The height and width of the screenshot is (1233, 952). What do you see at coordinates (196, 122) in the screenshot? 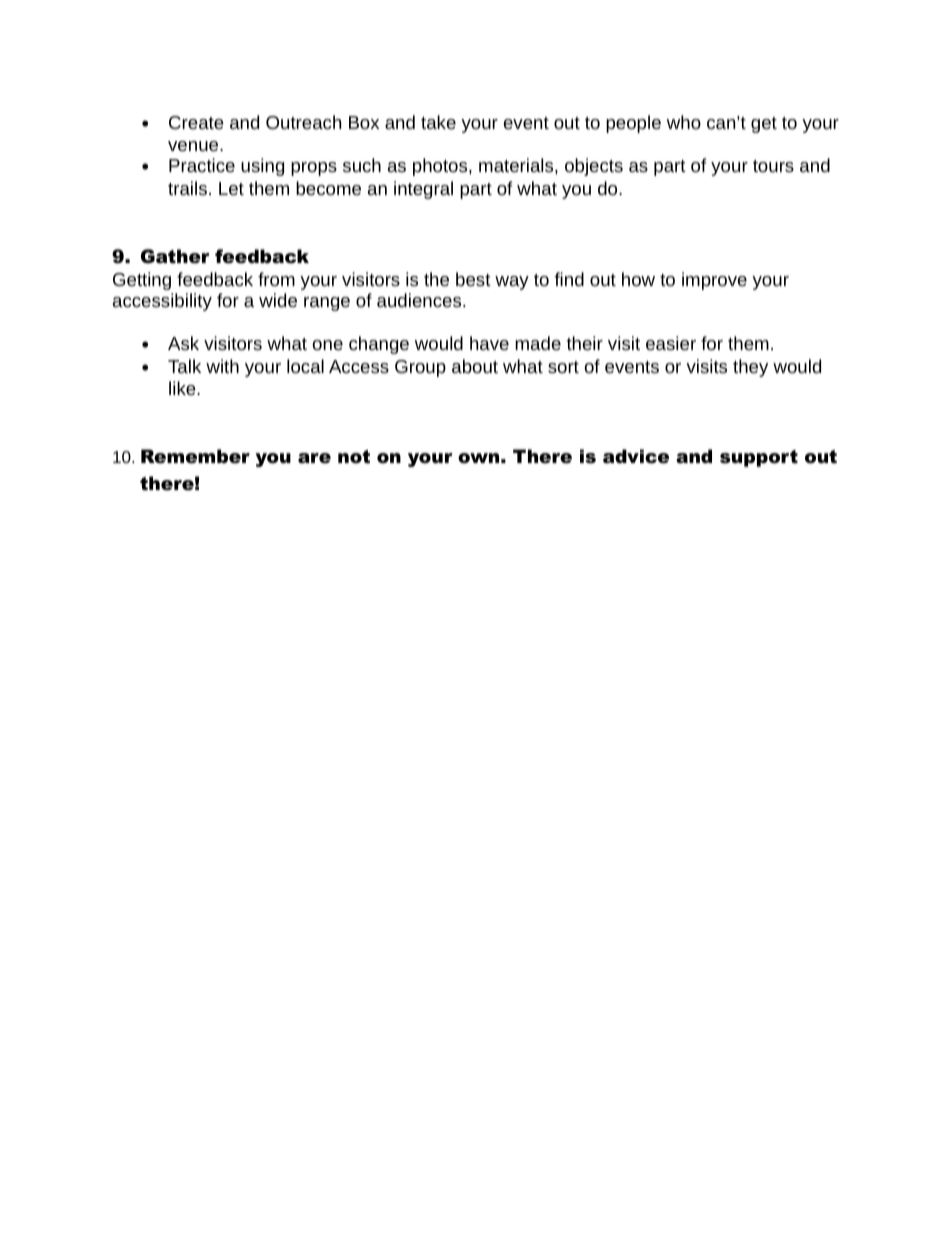
I see `Create` at bounding box center [196, 122].
